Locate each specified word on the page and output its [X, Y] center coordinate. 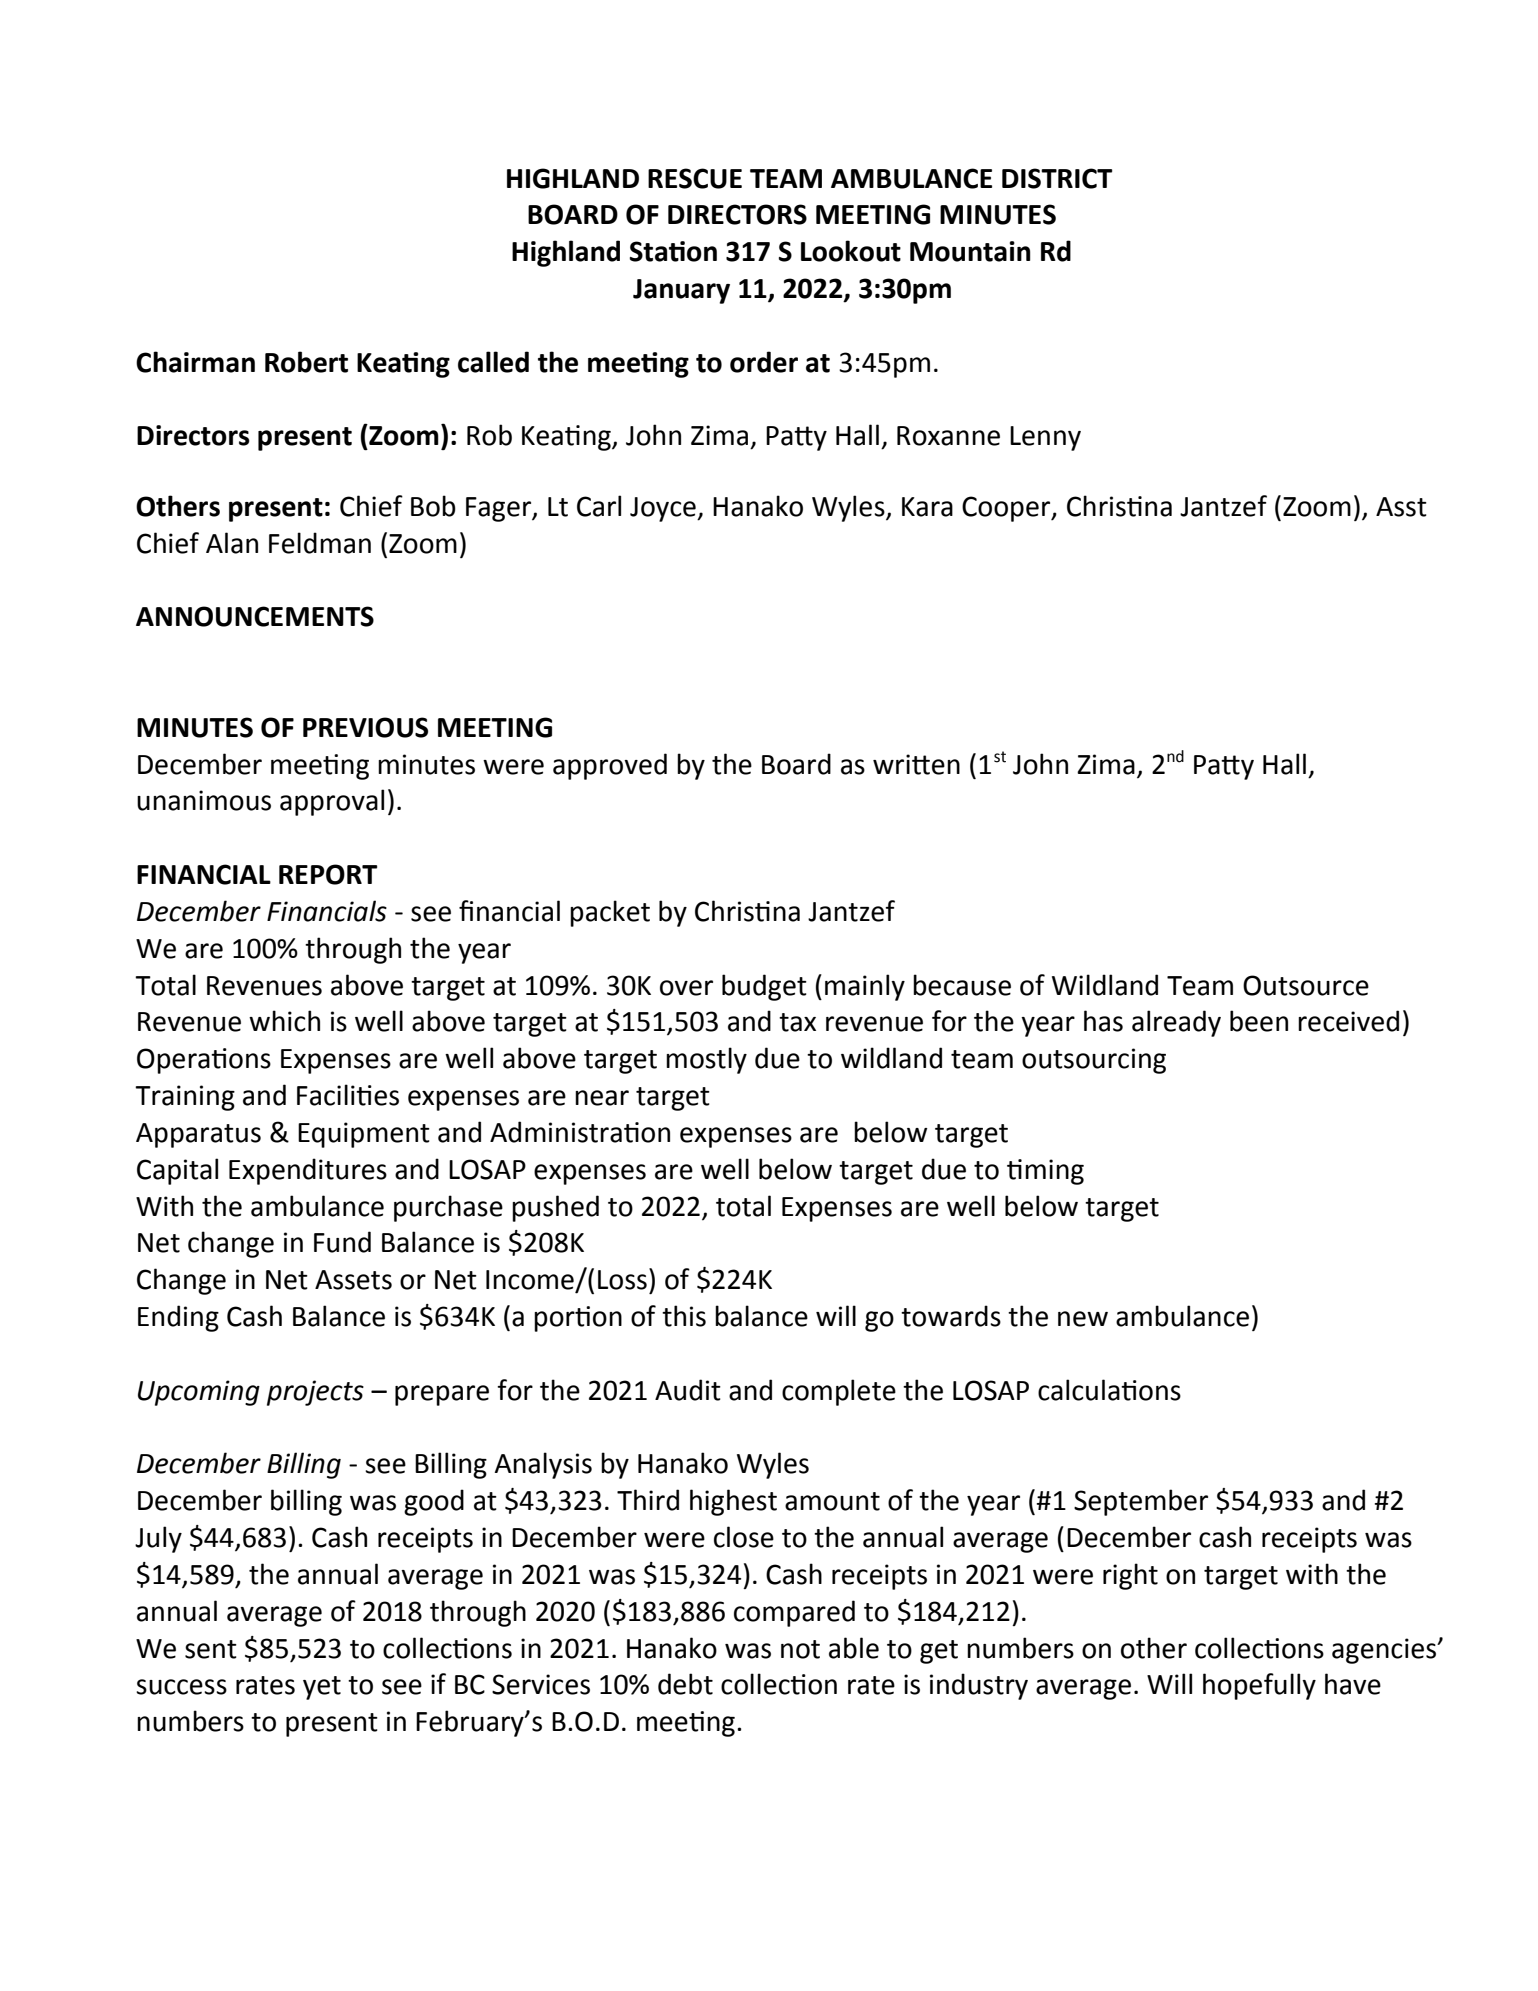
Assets [353, 1280]
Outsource [1306, 985]
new [1083, 1319]
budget [764, 987]
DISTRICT [1057, 178]
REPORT [328, 874]
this [684, 1316]
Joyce [664, 509]
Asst [1401, 507]
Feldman [320, 543]
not [800, 1649]
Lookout [851, 251]
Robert [306, 362]
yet [322, 1688]
